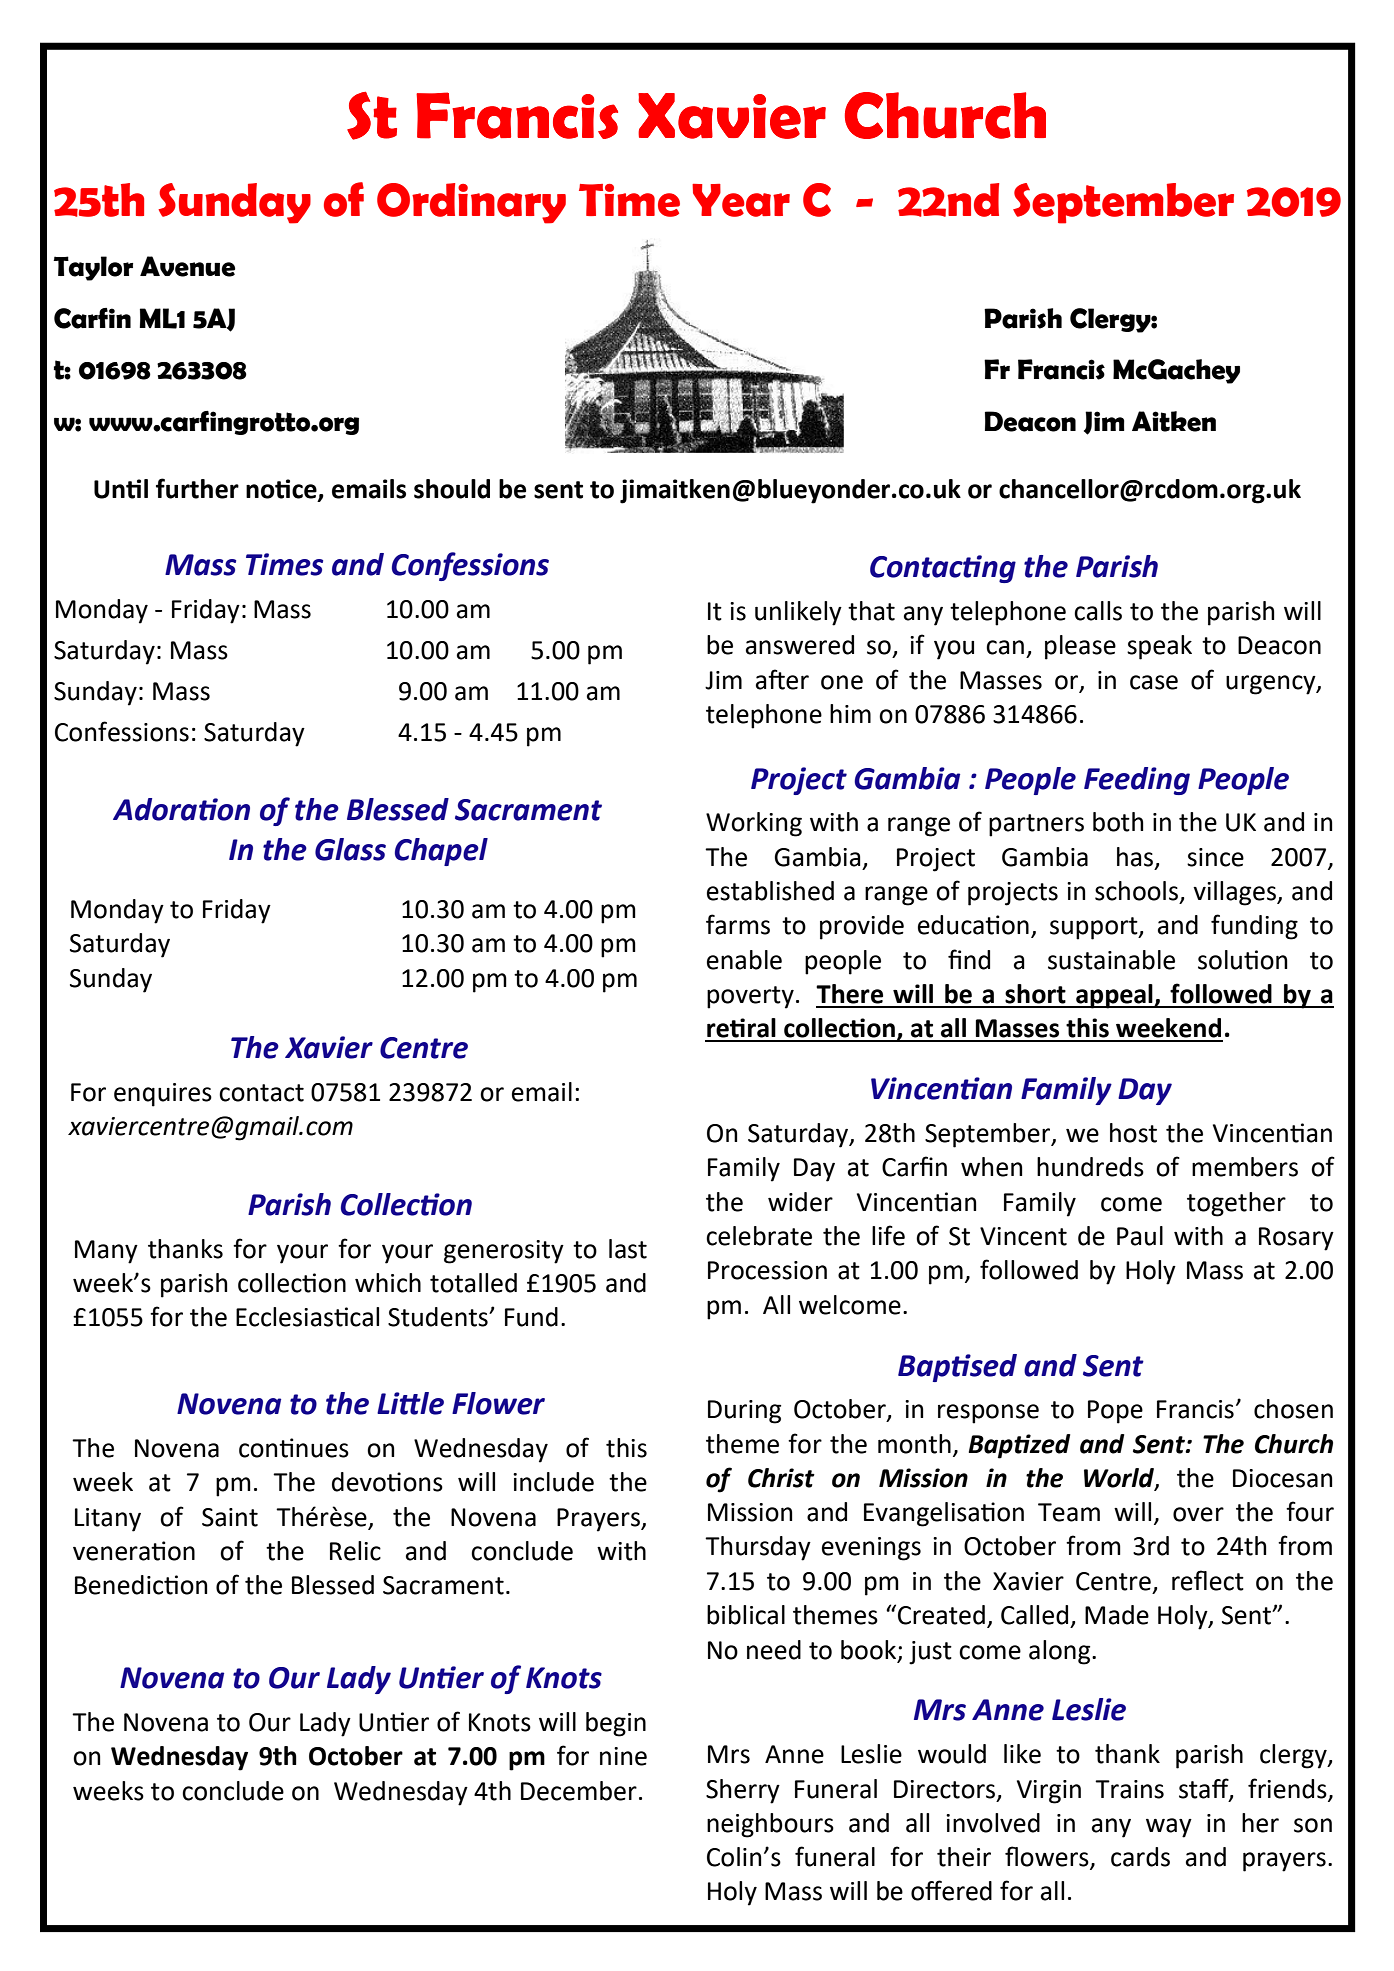  I want to click on calls, so click(1098, 611).
